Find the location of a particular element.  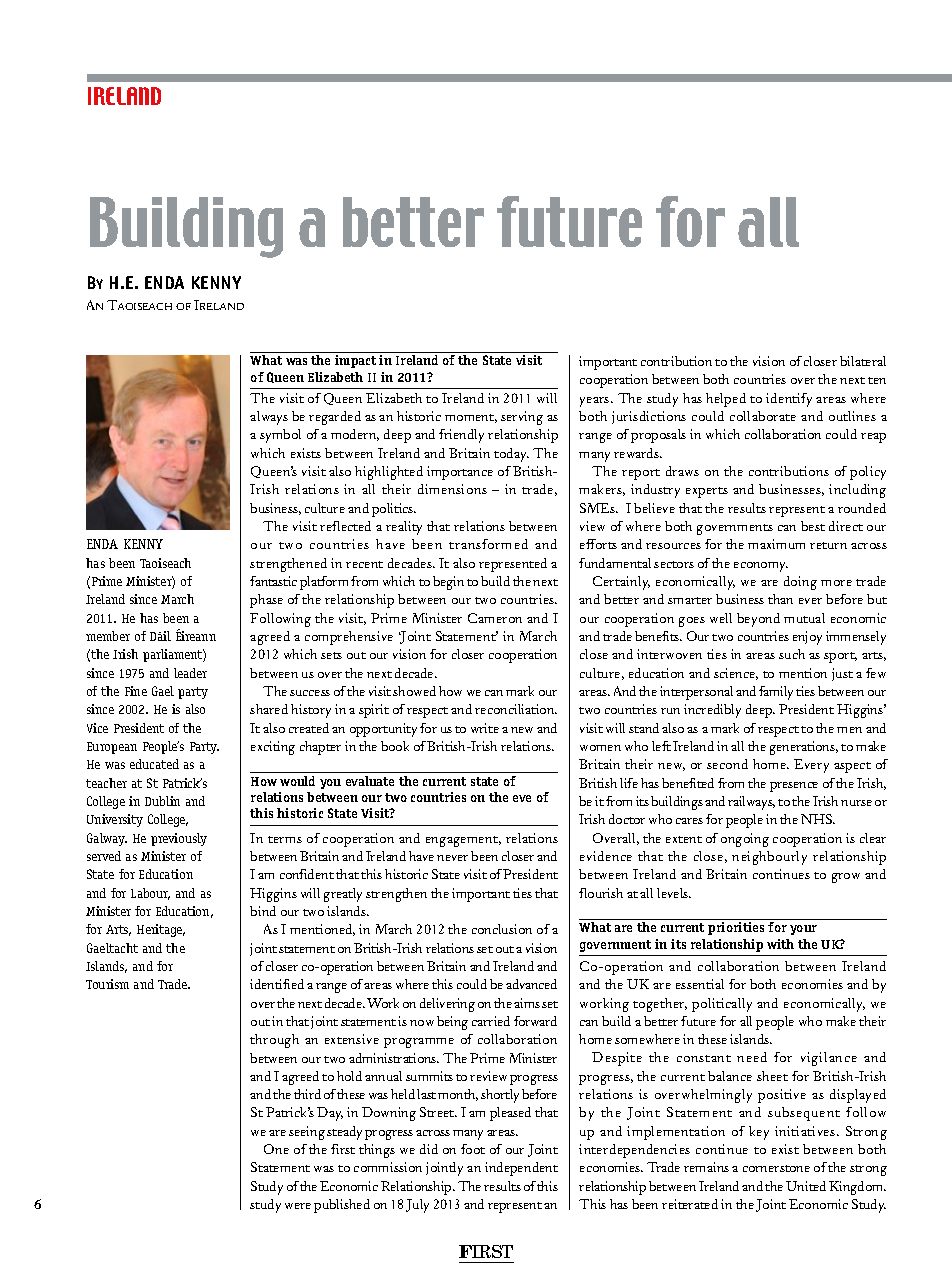

conclusion is located at coordinates (502, 929).
